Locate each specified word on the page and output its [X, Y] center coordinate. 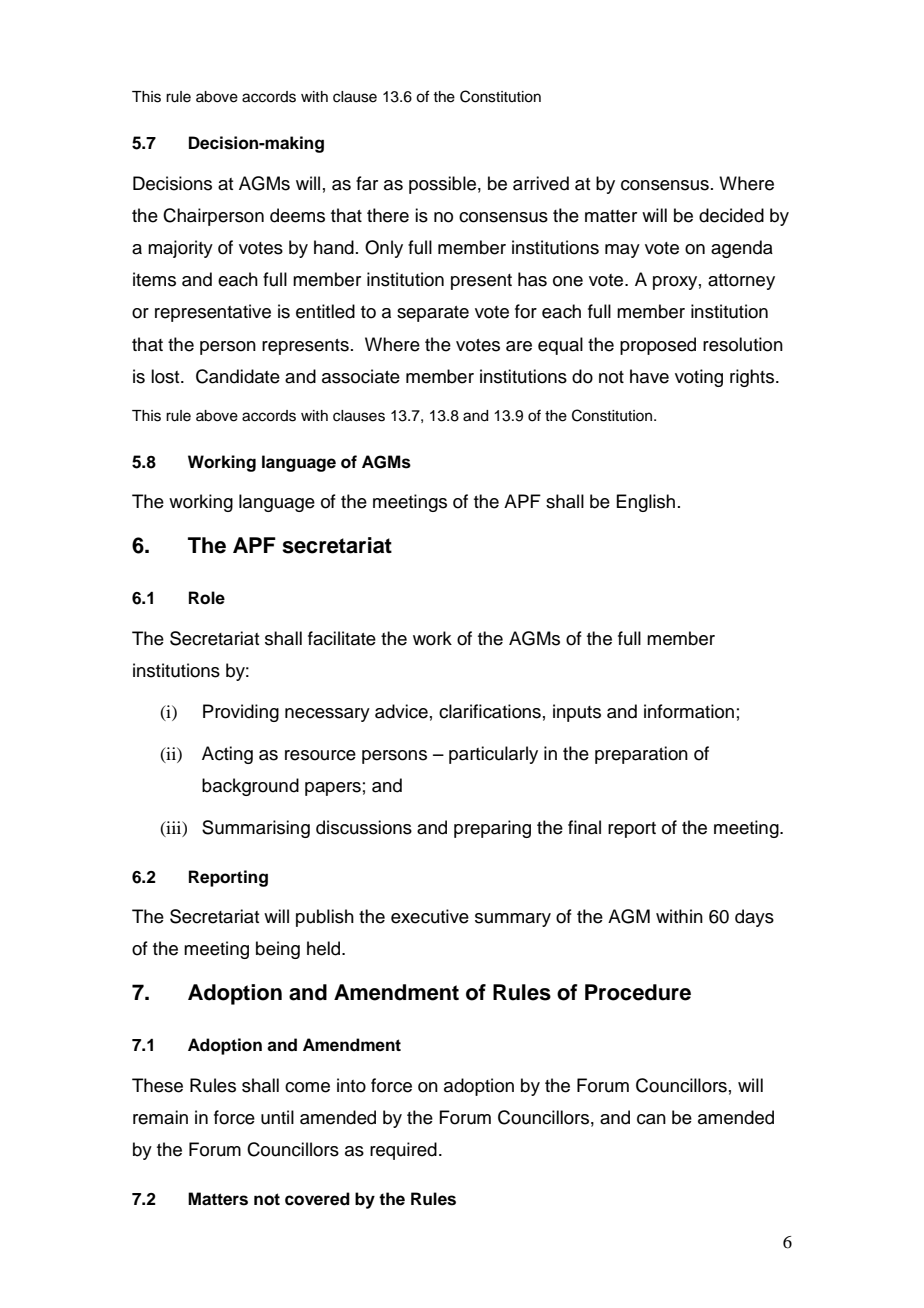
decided [731, 215]
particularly [493, 755]
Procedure [638, 992]
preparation [641, 755]
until [277, 1117]
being [278, 950]
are [519, 346]
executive [430, 916]
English [645, 503]
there [388, 215]
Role [207, 598]
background [250, 787]
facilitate [342, 638]
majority [180, 249]
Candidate [238, 376]
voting [699, 378]
